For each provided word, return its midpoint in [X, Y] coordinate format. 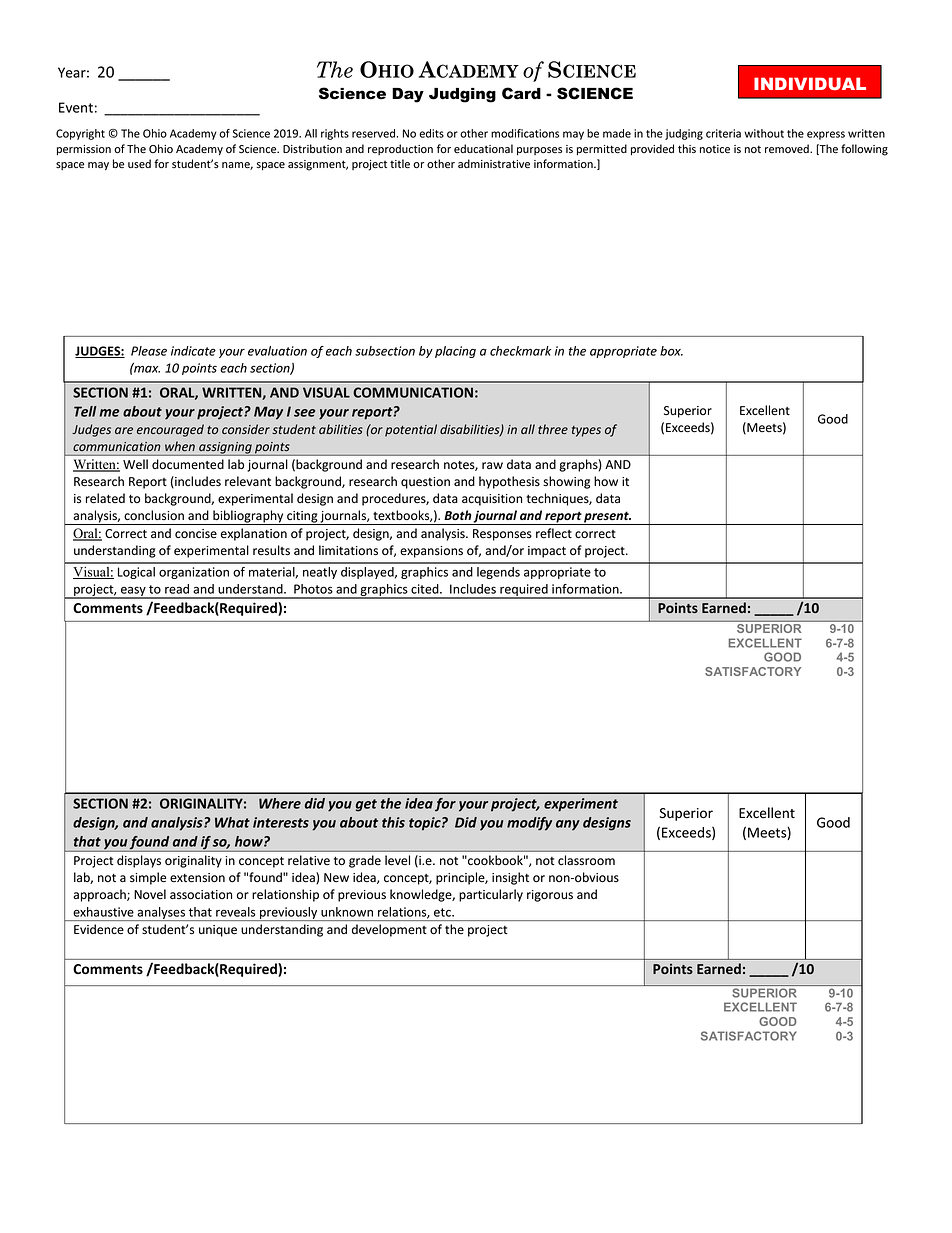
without [764, 133]
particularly [491, 895]
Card [521, 93]
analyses [161, 914]
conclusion [154, 515]
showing [566, 482]
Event [76, 107]
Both [457, 515]
